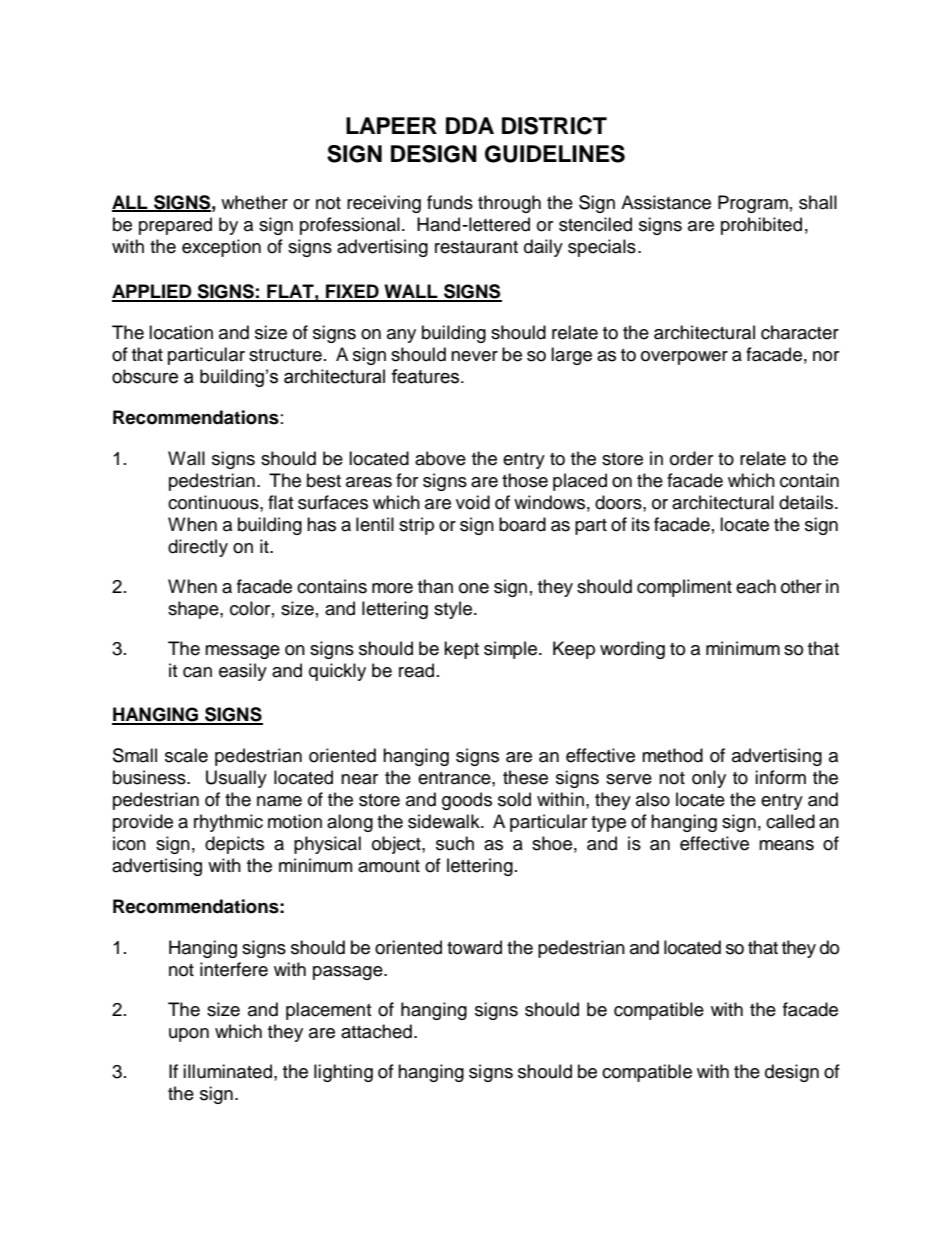 The width and height of the screenshot is (952, 1233). What do you see at coordinates (189, 1035) in the screenshot?
I see `upon` at bounding box center [189, 1035].
